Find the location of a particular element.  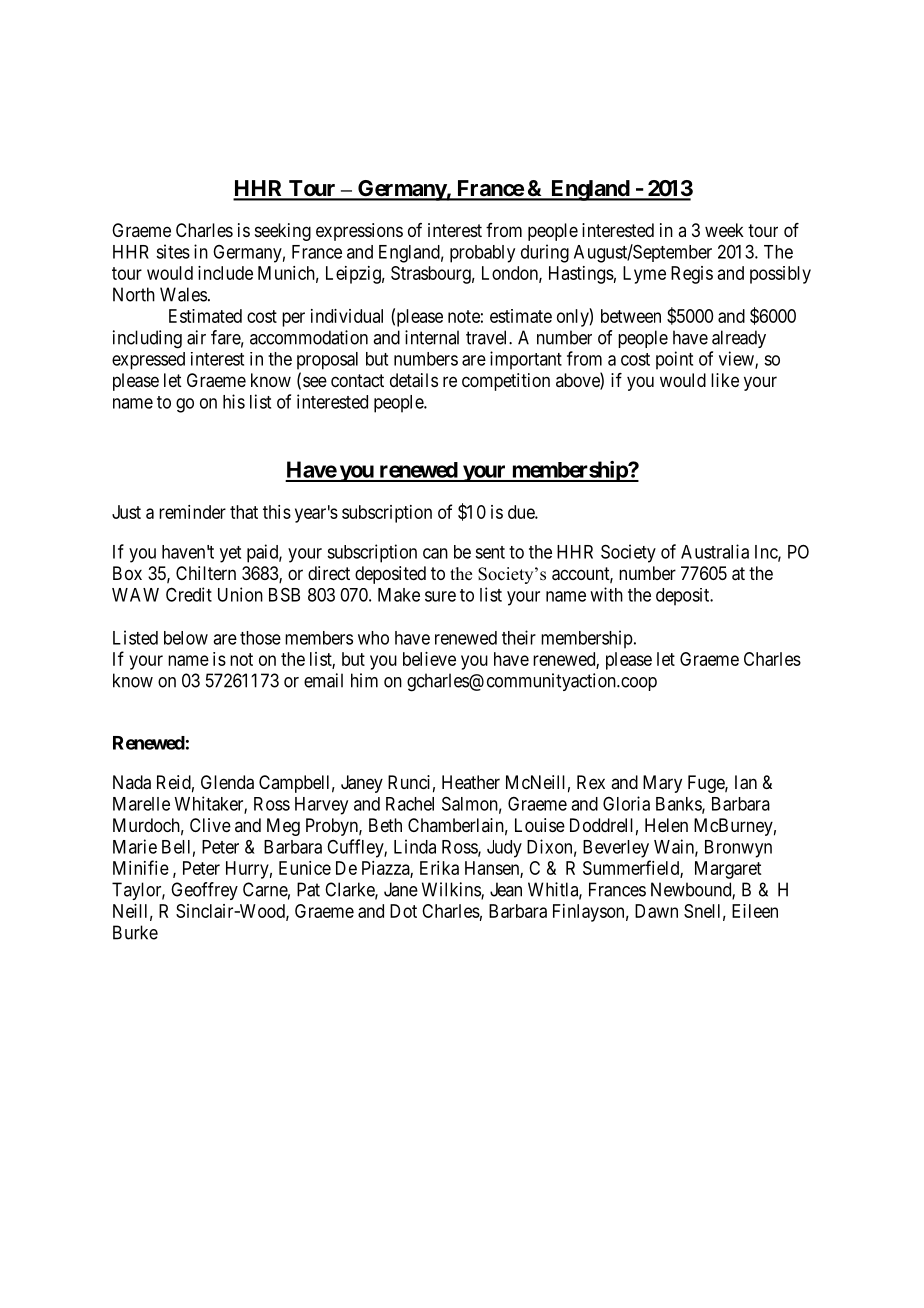

like is located at coordinates (725, 380).
